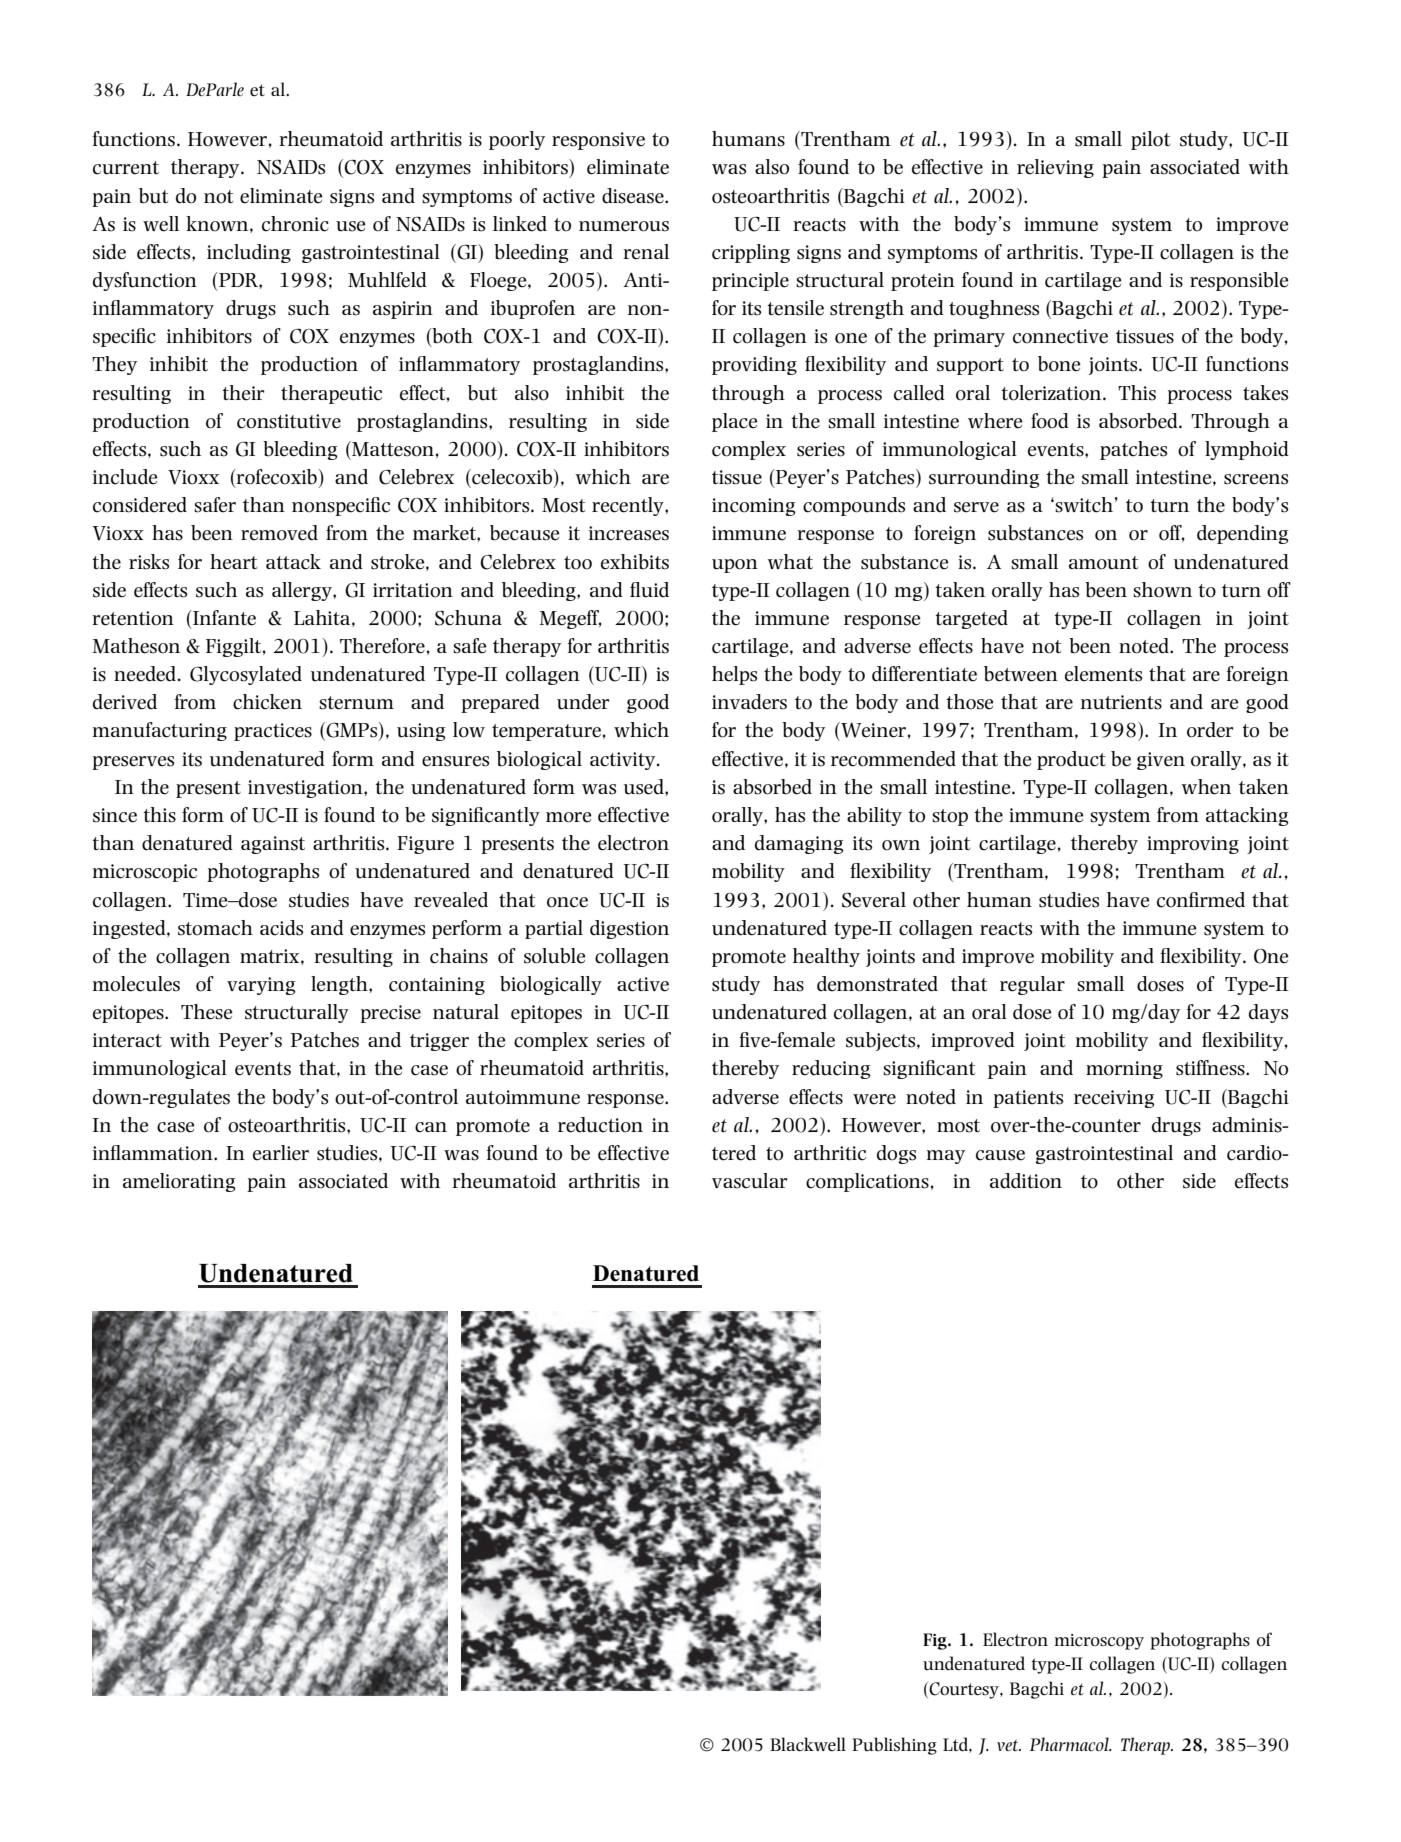 The height and width of the page is (1842, 1401). What do you see at coordinates (634, 196) in the page?
I see `disease` at bounding box center [634, 196].
